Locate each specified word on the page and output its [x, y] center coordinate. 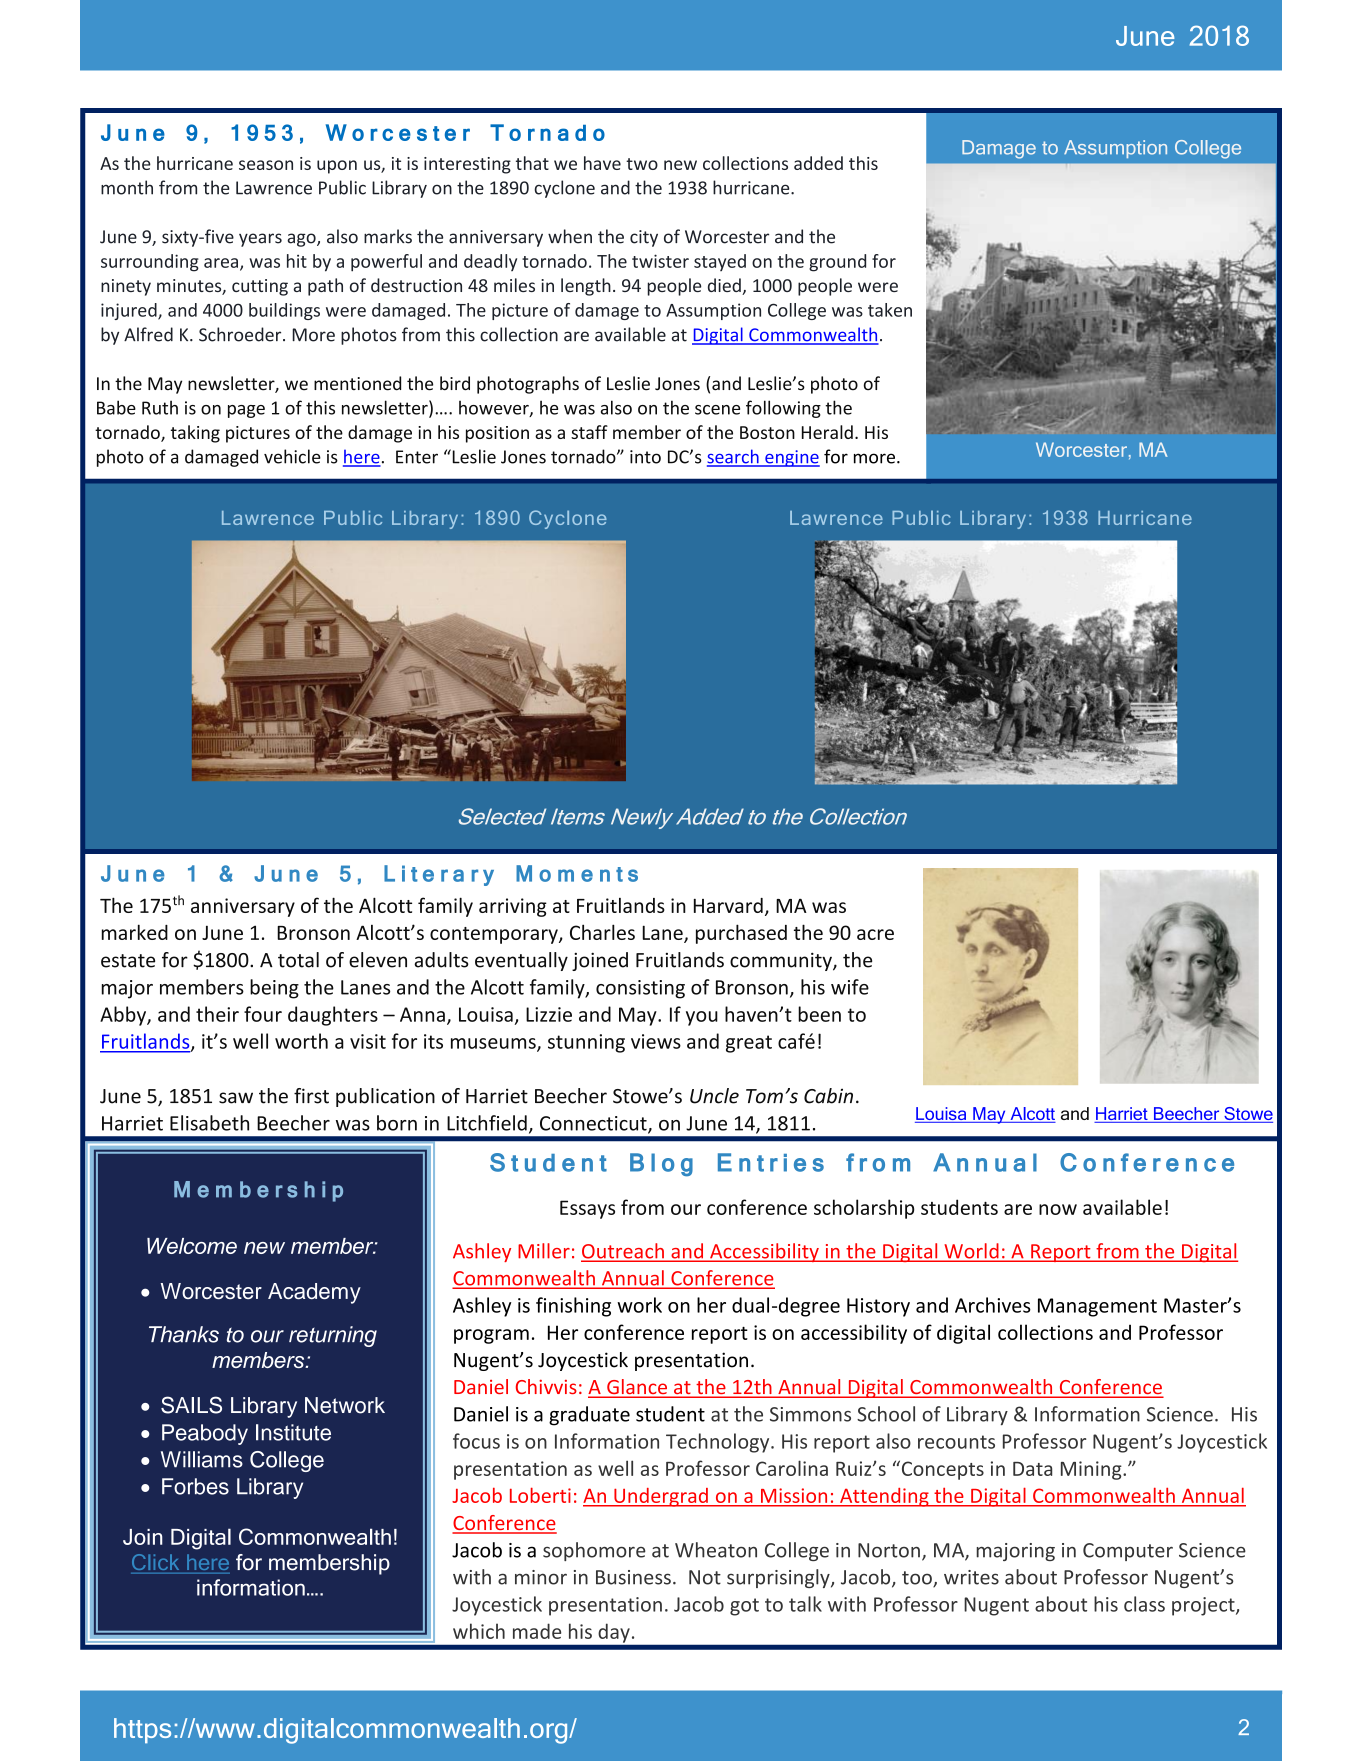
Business [633, 1577]
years [260, 240]
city [644, 238]
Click [155, 1562]
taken [890, 310]
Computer [1128, 1552]
